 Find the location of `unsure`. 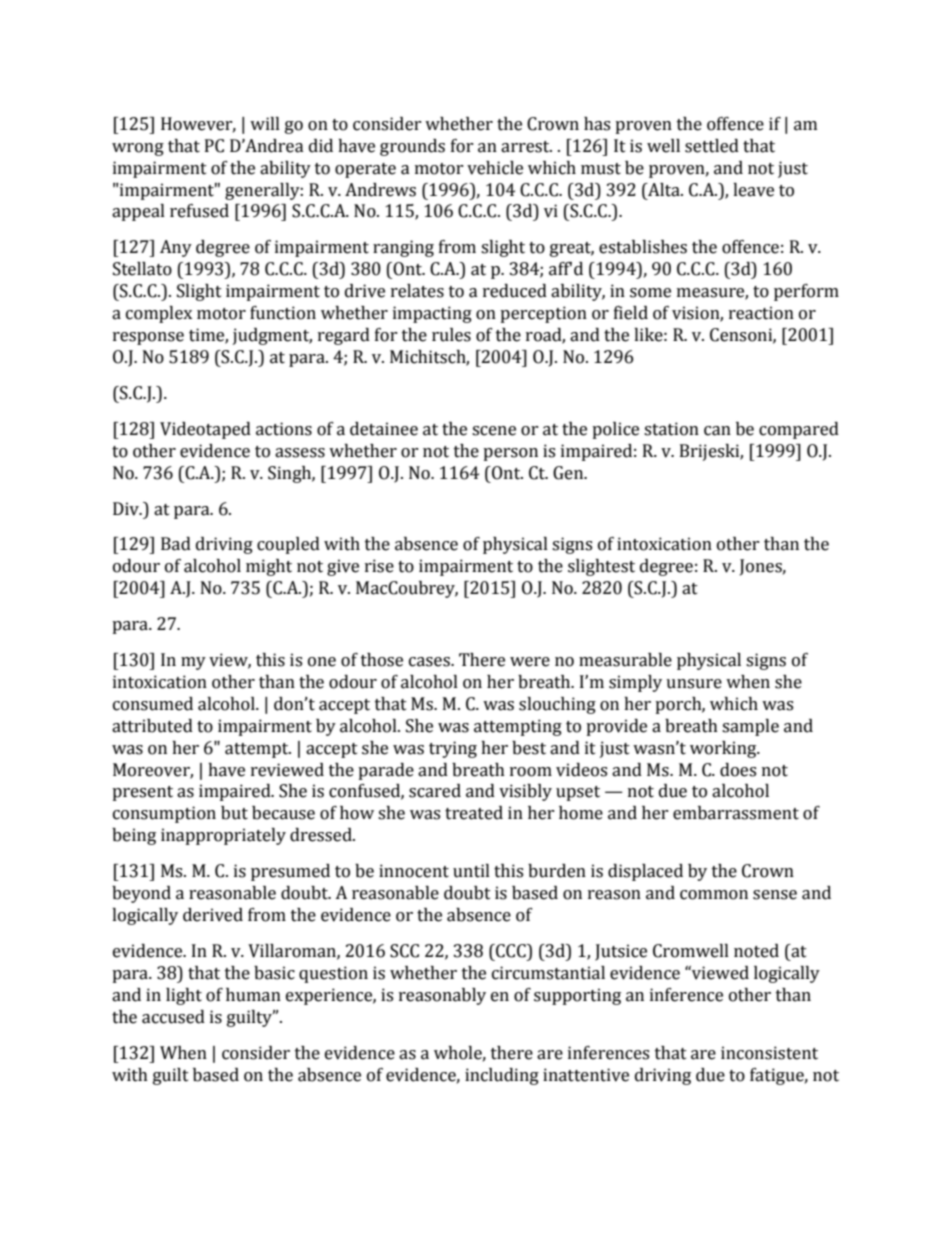

unsure is located at coordinates (694, 684).
